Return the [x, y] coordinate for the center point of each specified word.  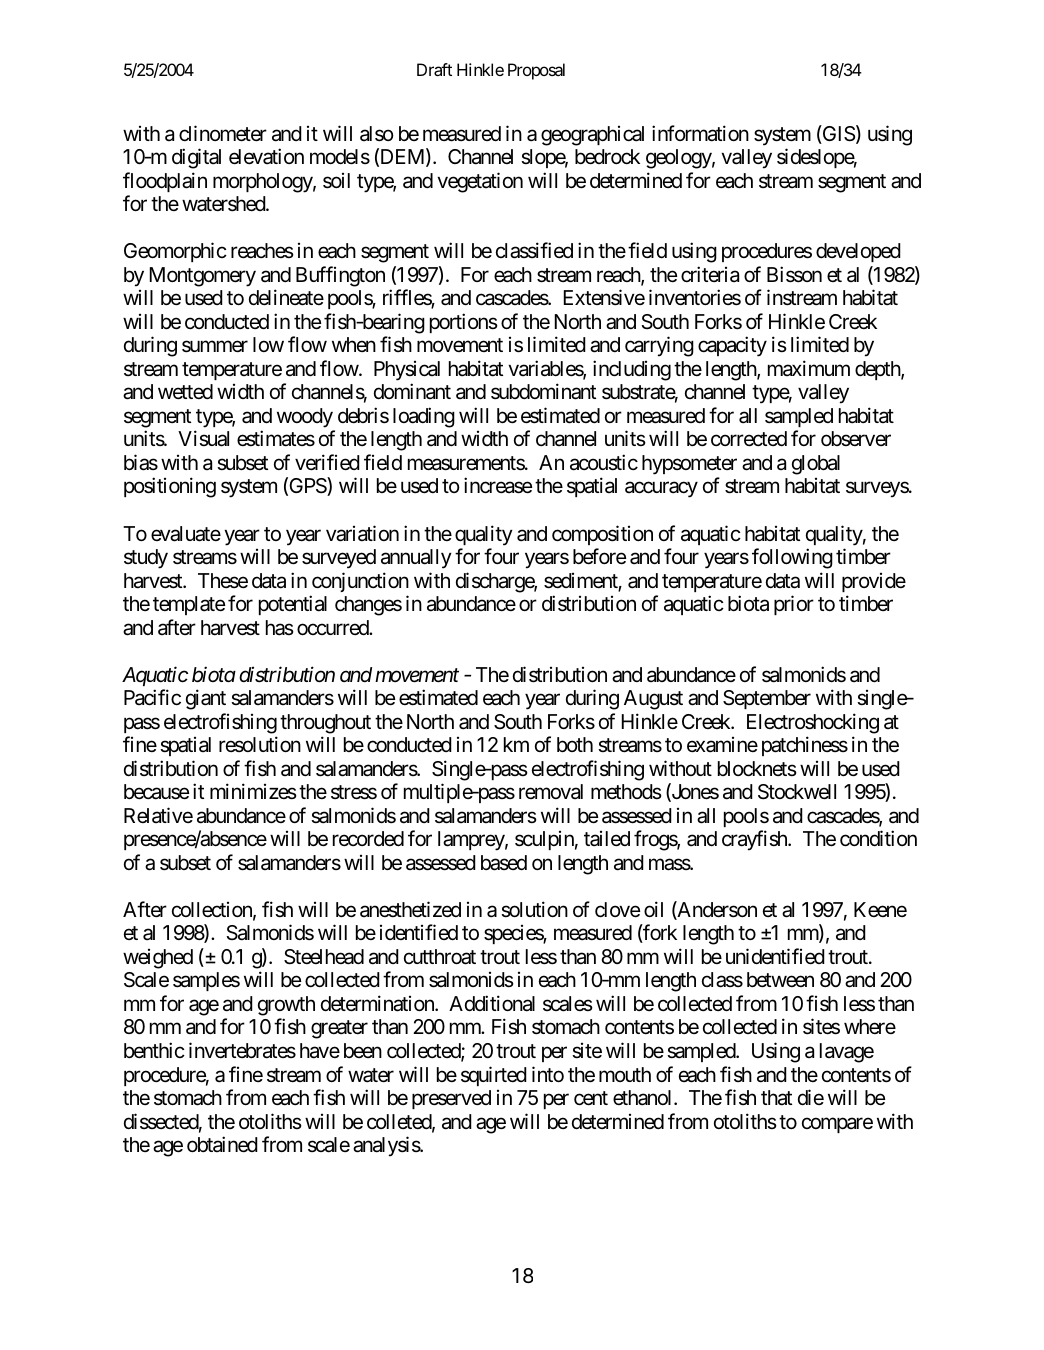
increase [498, 486]
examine [722, 745]
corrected [749, 439]
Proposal [536, 71]
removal [551, 791]
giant [206, 699]
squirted [494, 1076]
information [700, 133]
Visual [203, 438]
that [776, 1098]
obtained [222, 1144]
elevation [266, 156]
